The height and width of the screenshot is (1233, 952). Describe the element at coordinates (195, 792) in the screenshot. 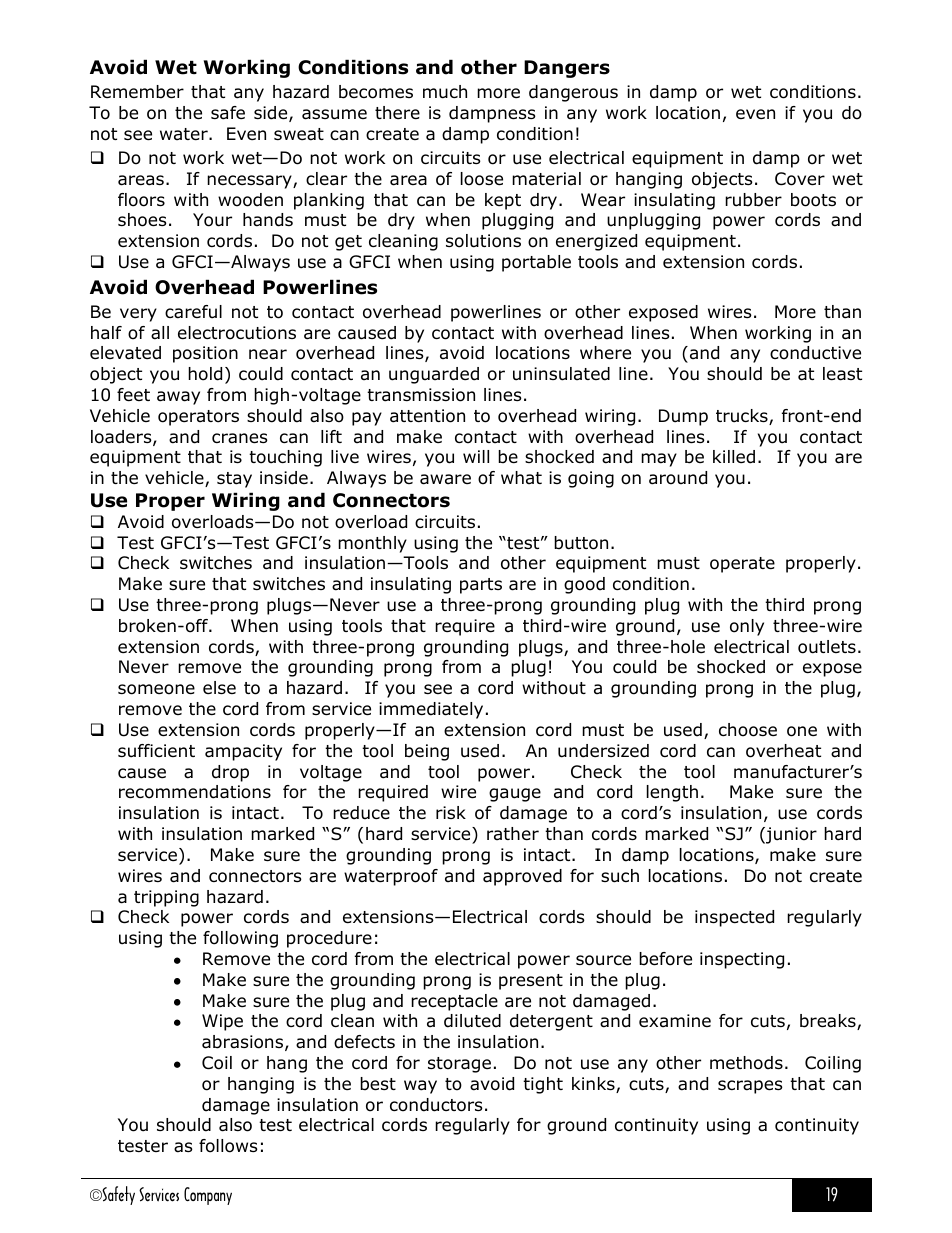

I see `recommendations` at that location.
